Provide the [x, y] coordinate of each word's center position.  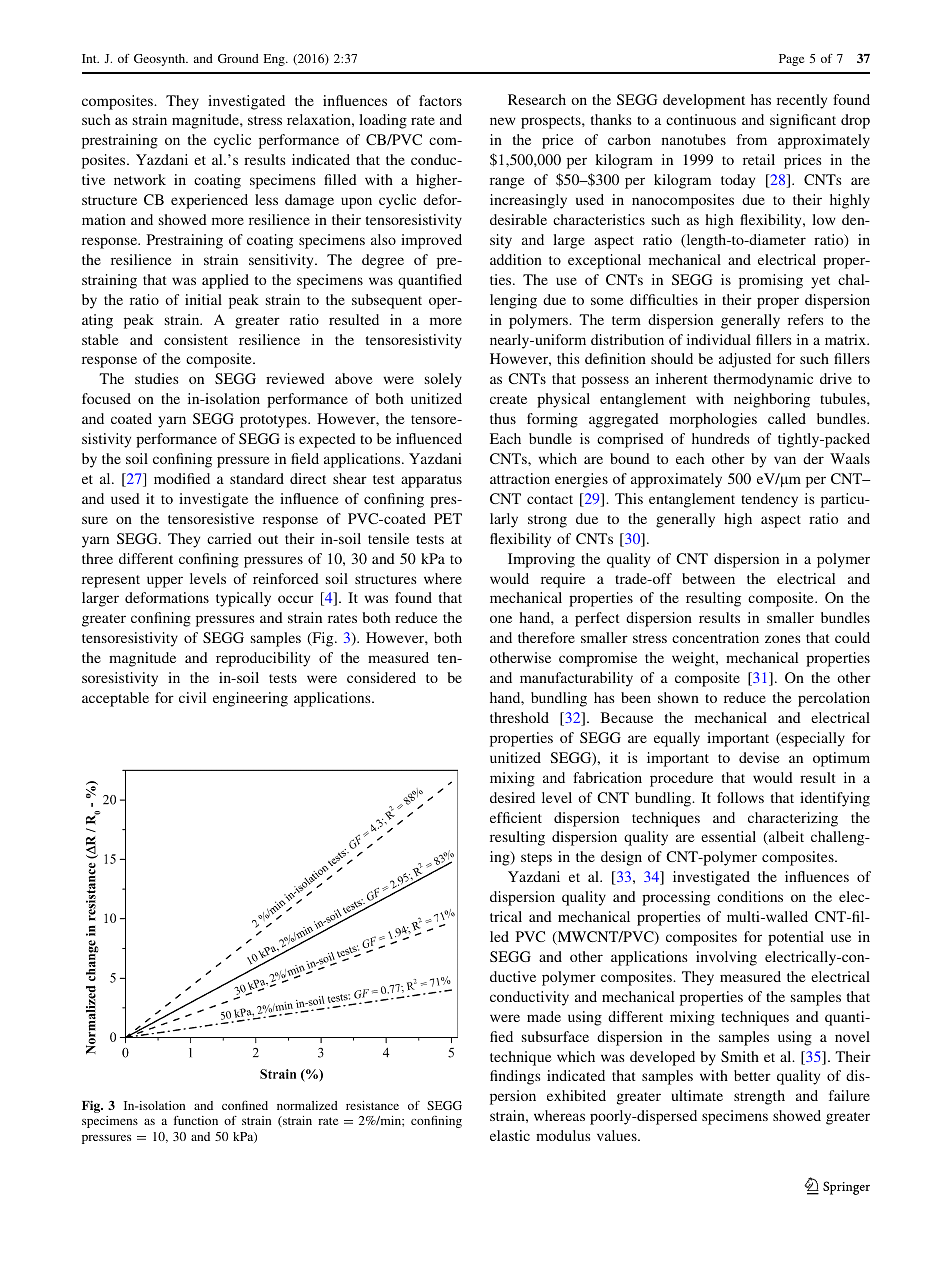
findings [515, 1077]
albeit [785, 838]
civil [192, 697]
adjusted [745, 360]
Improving [541, 560]
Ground [238, 58]
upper [165, 582]
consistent [196, 339]
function [196, 1120]
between [708, 578]
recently [802, 101]
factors [440, 100]
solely [443, 380]
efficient [516, 817]
